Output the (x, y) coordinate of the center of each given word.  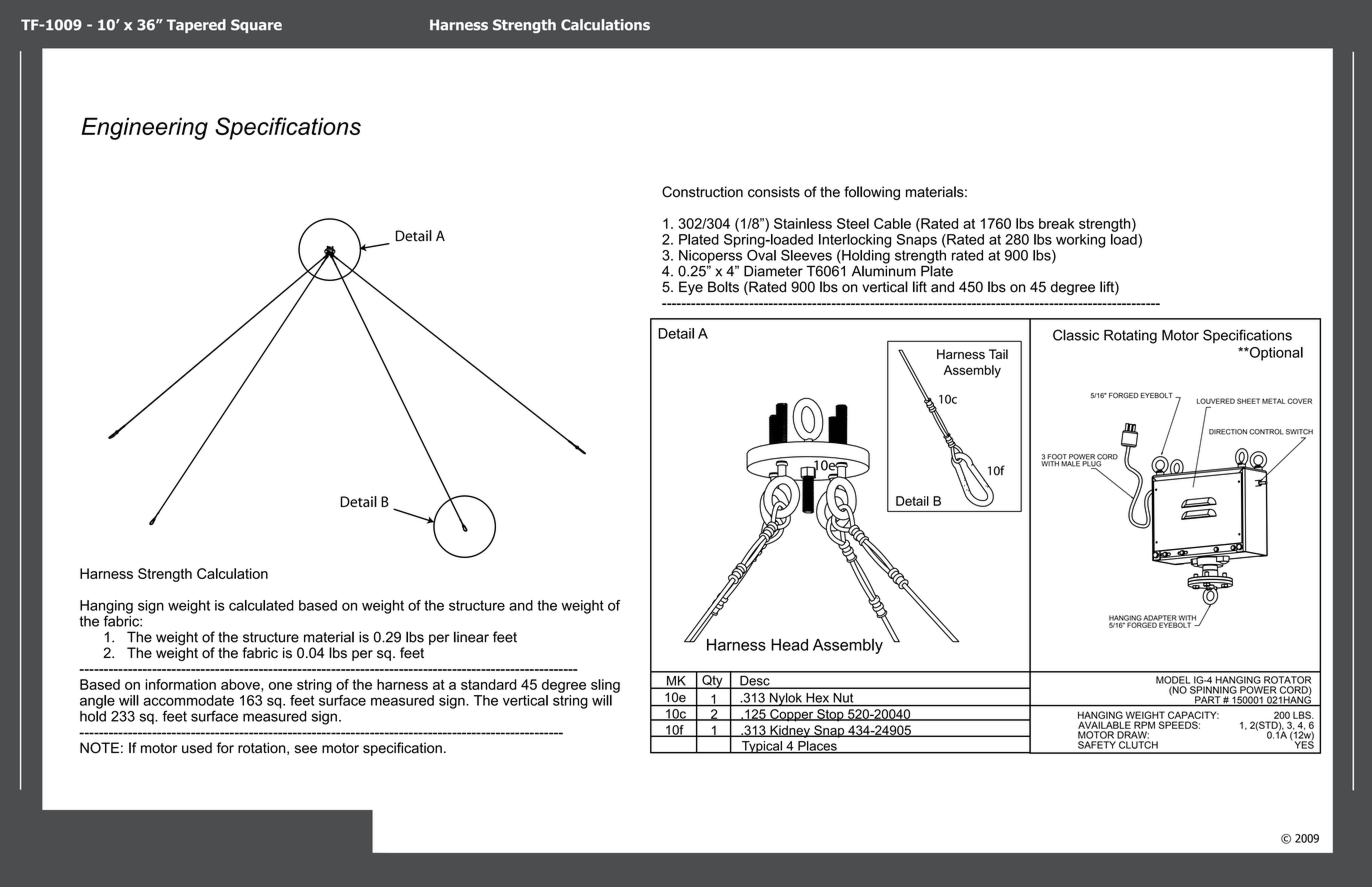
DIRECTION (1228, 432)
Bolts (723, 287)
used (197, 748)
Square (256, 26)
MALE (1070, 463)
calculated (261, 605)
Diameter (773, 271)
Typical (762, 747)
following (872, 193)
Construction (702, 192)
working (1080, 241)
